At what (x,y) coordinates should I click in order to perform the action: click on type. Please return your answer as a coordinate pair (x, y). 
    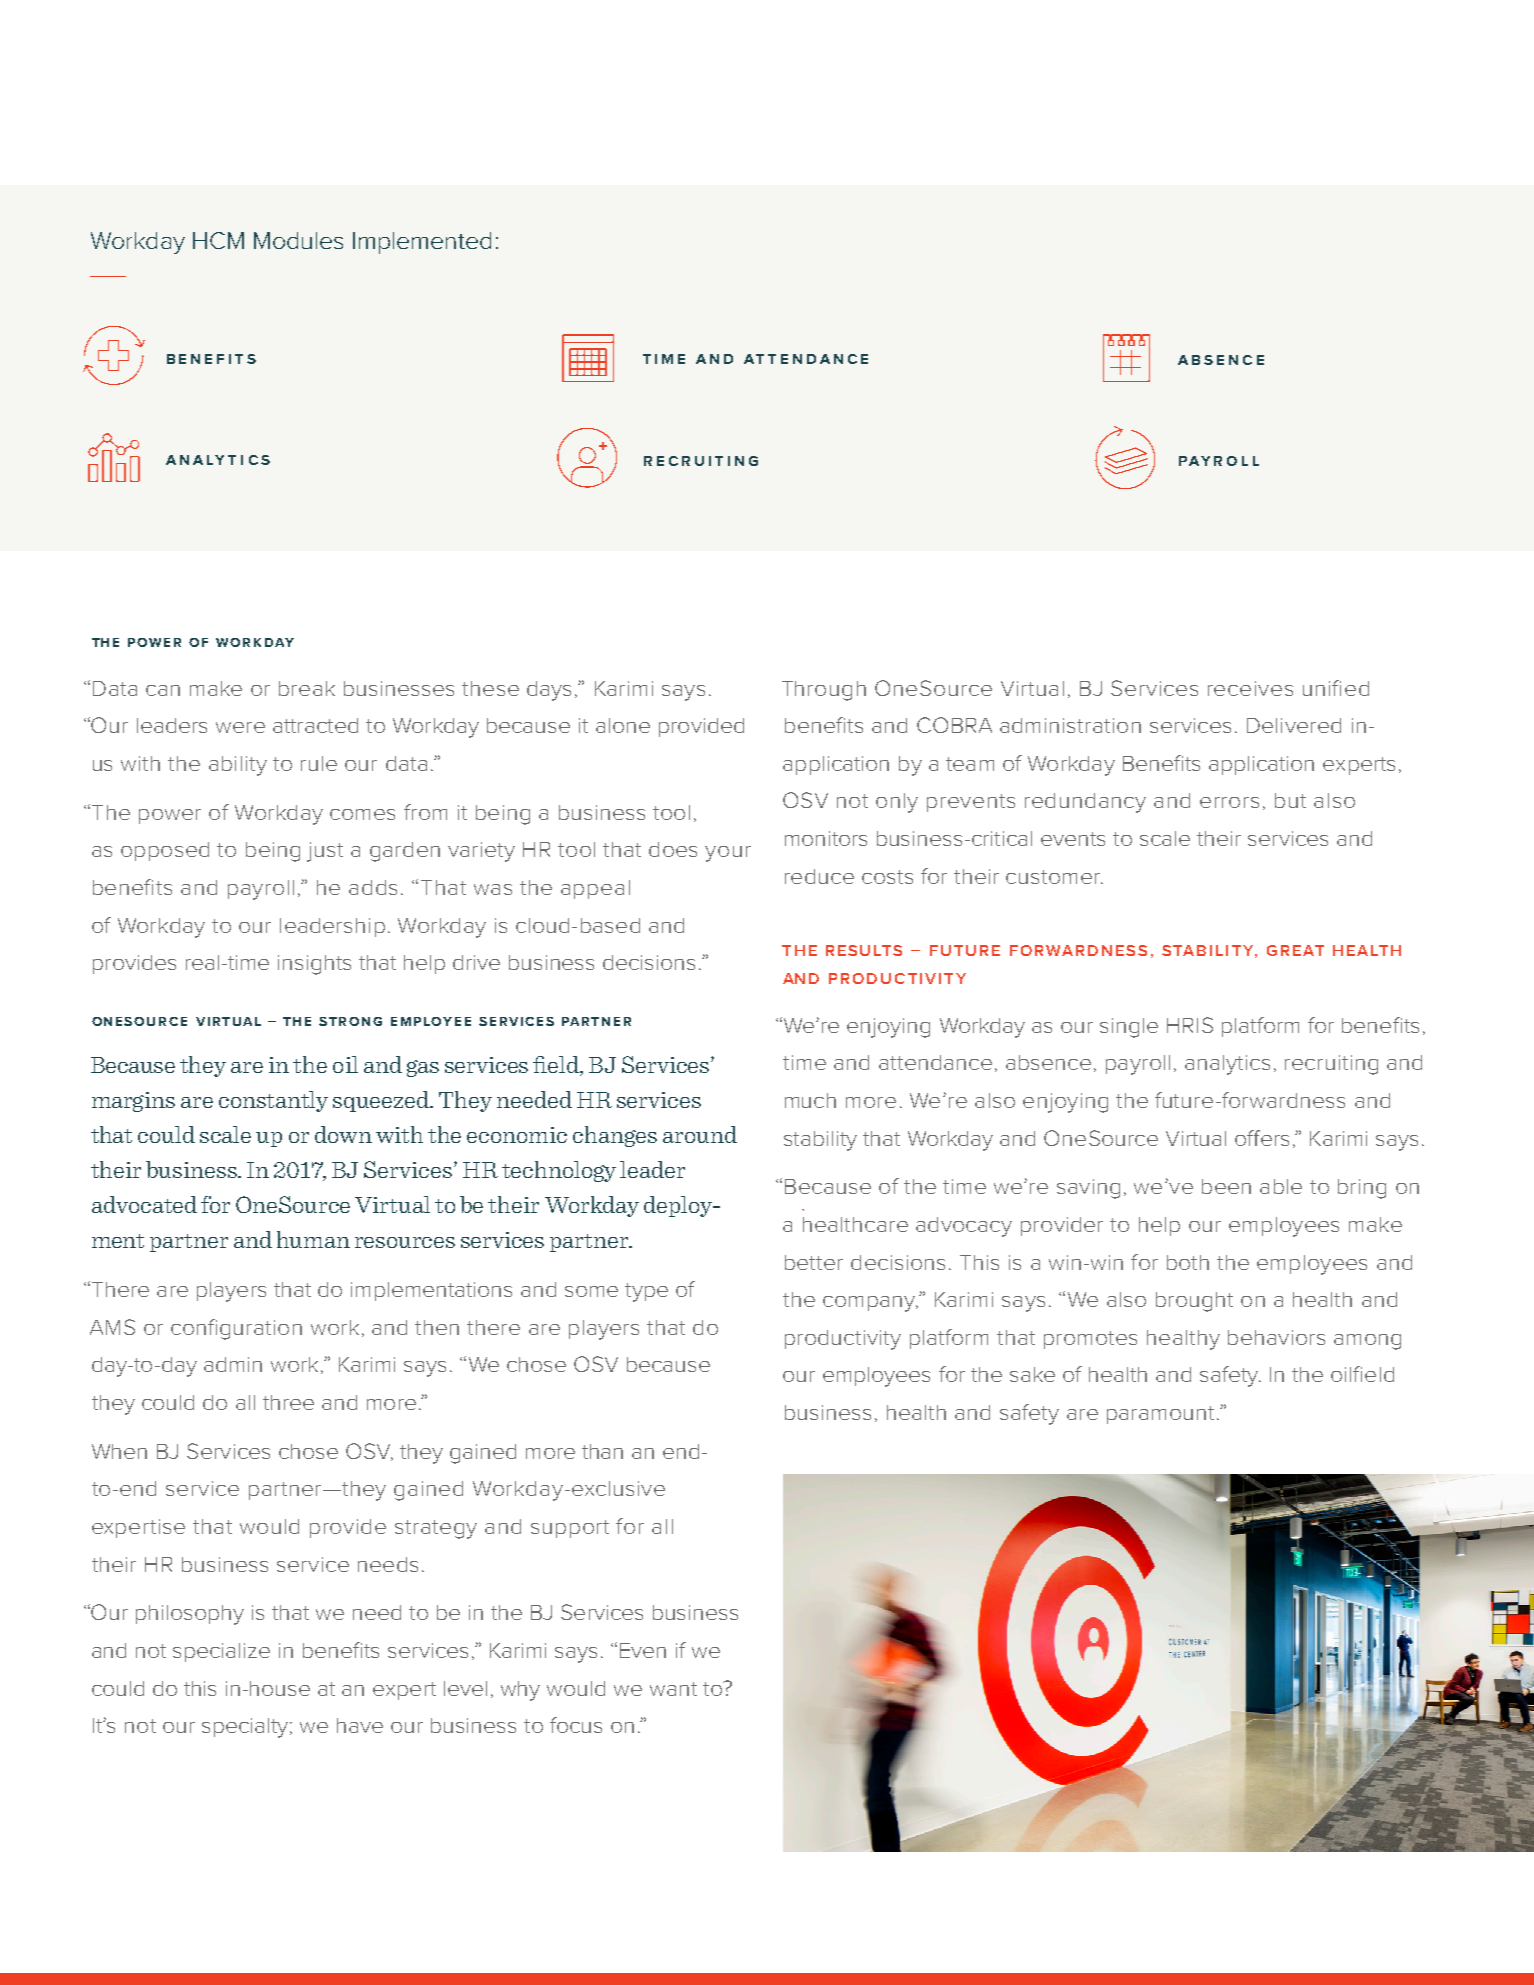
    Looking at the image, I should click on (646, 1292).
